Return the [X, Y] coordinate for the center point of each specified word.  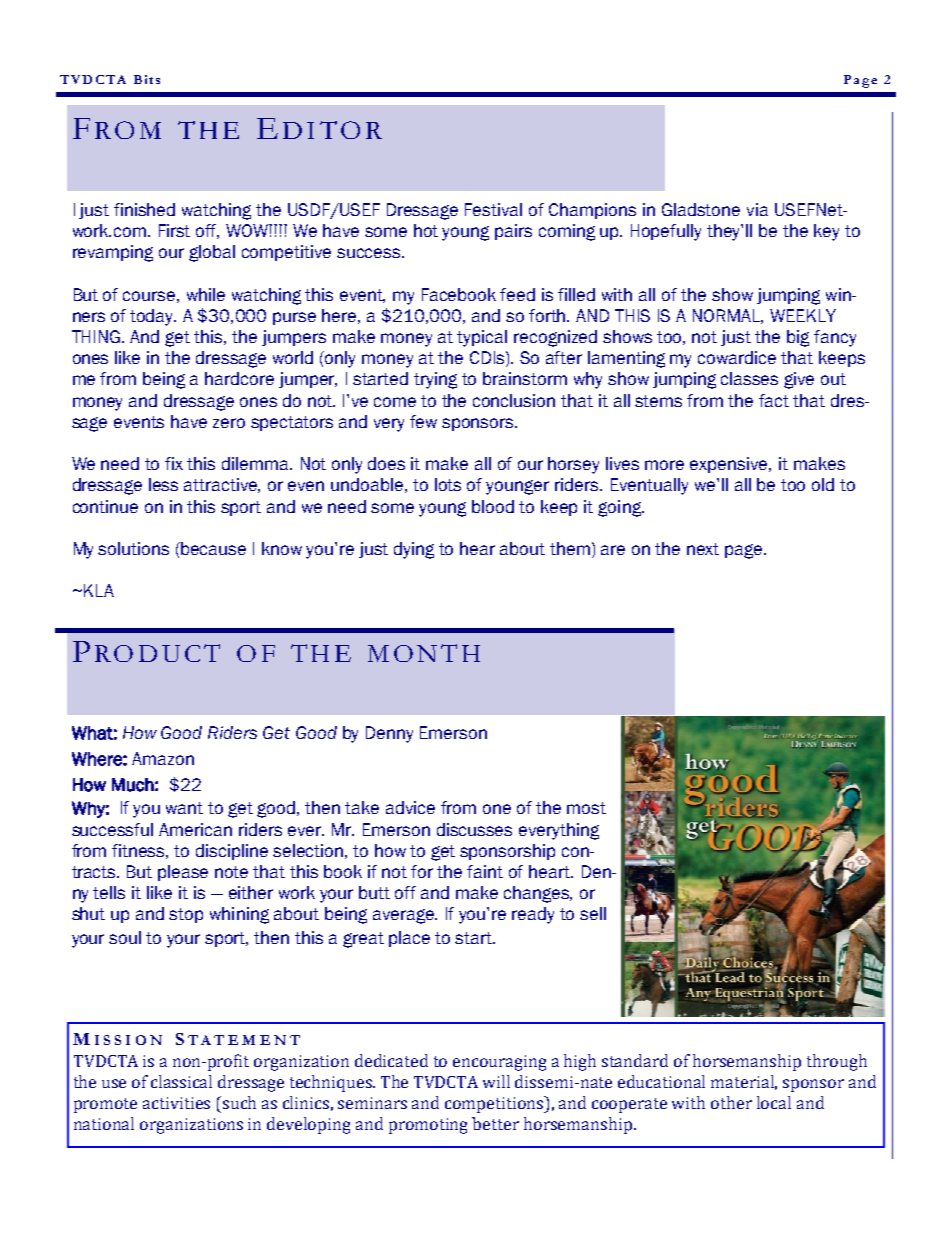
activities [176, 1103]
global [212, 253]
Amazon [163, 758]
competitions [496, 1104]
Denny [389, 734]
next [703, 549]
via [757, 209]
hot [426, 230]
